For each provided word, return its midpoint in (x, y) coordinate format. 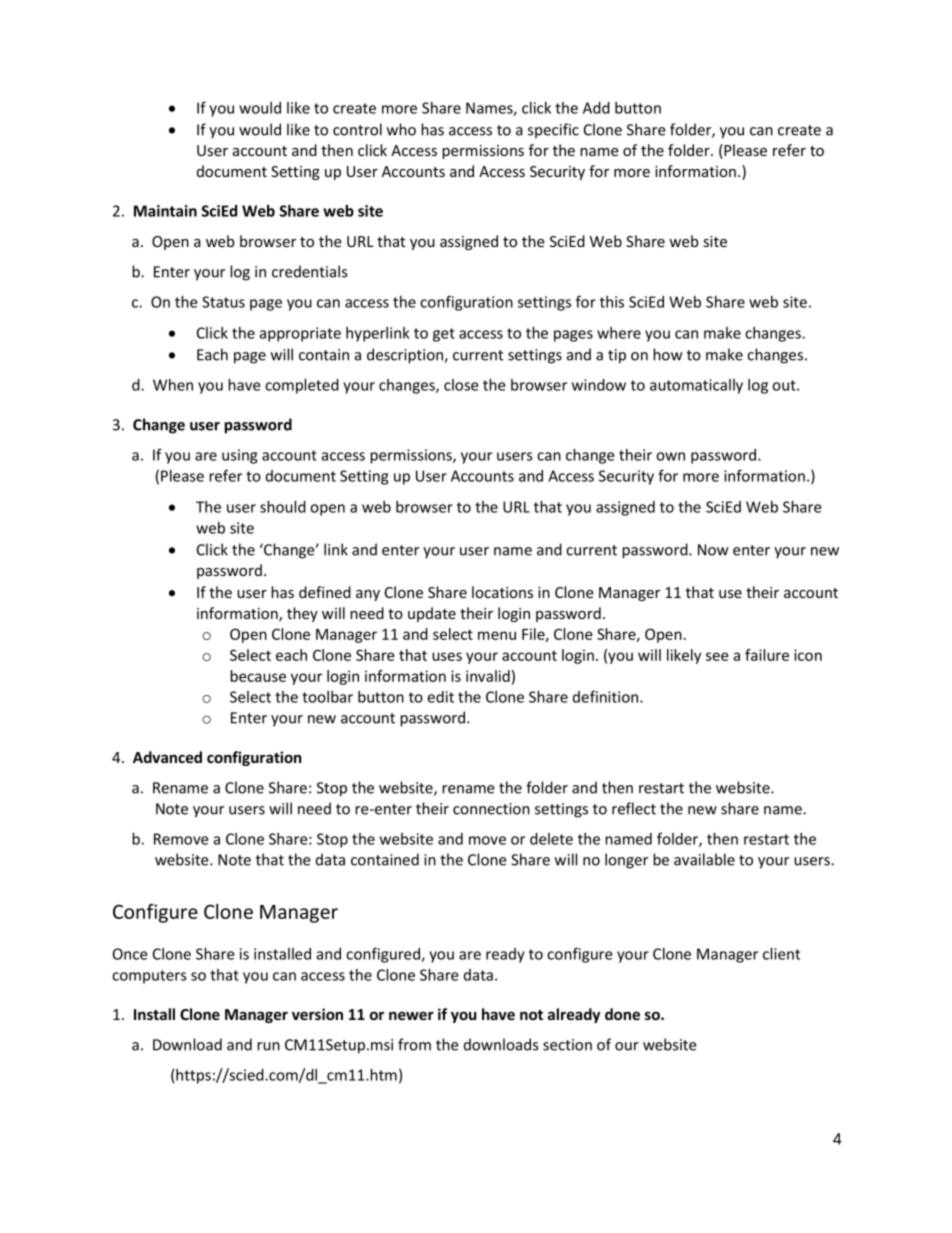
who (401, 129)
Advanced (167, 757)
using (239, 456)
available (704, 859)
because (258, 676)
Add (596, 108)
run (268, 1046)
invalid (488, 676)
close (461, 385)
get (444, 335)
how (668, 354)
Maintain (165, 211)
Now (713, 550)
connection (491, 809)
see (717, 656)
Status (223, 302)
